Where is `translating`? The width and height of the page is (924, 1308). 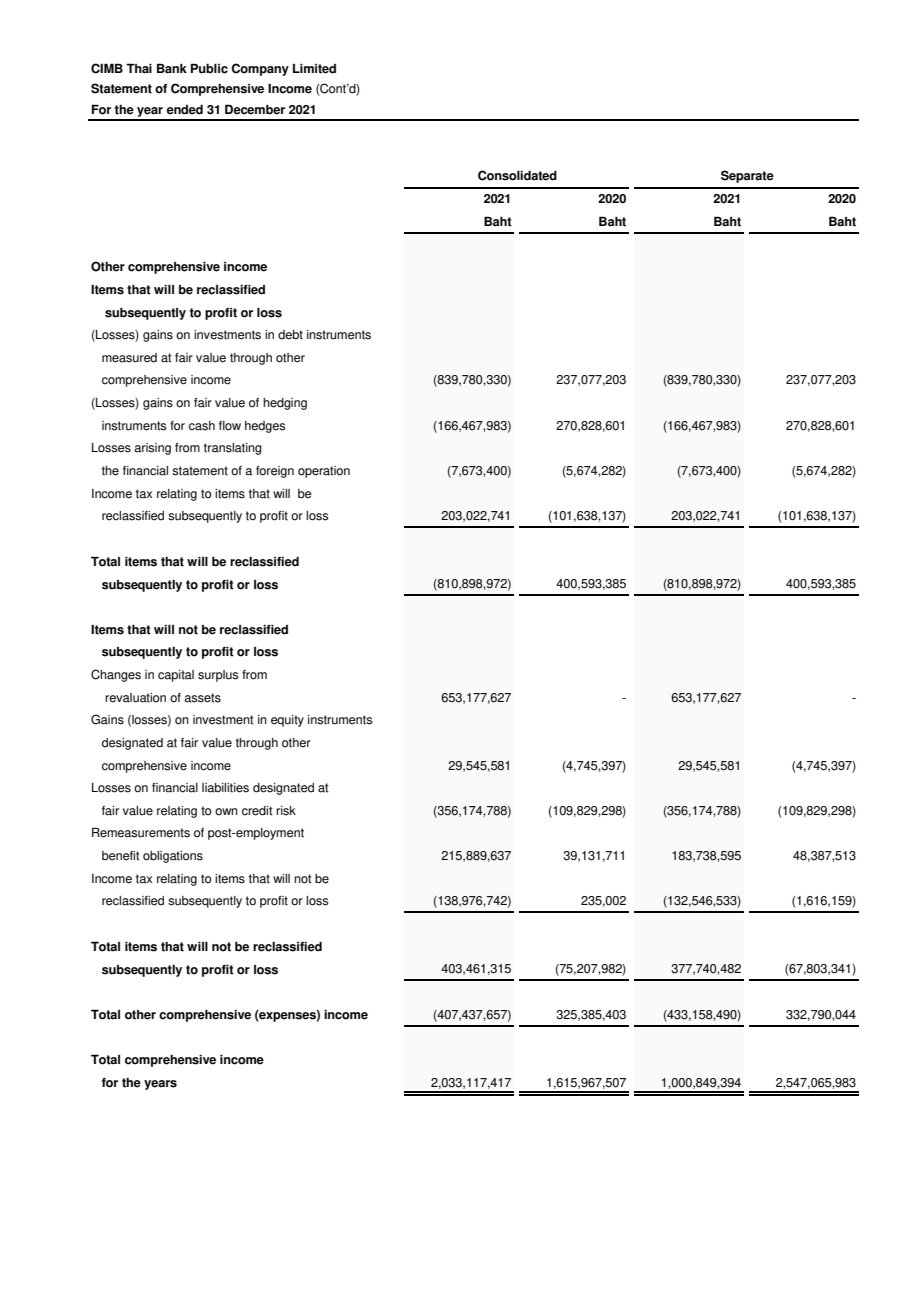
translating is located at coordinates (232, 449).
